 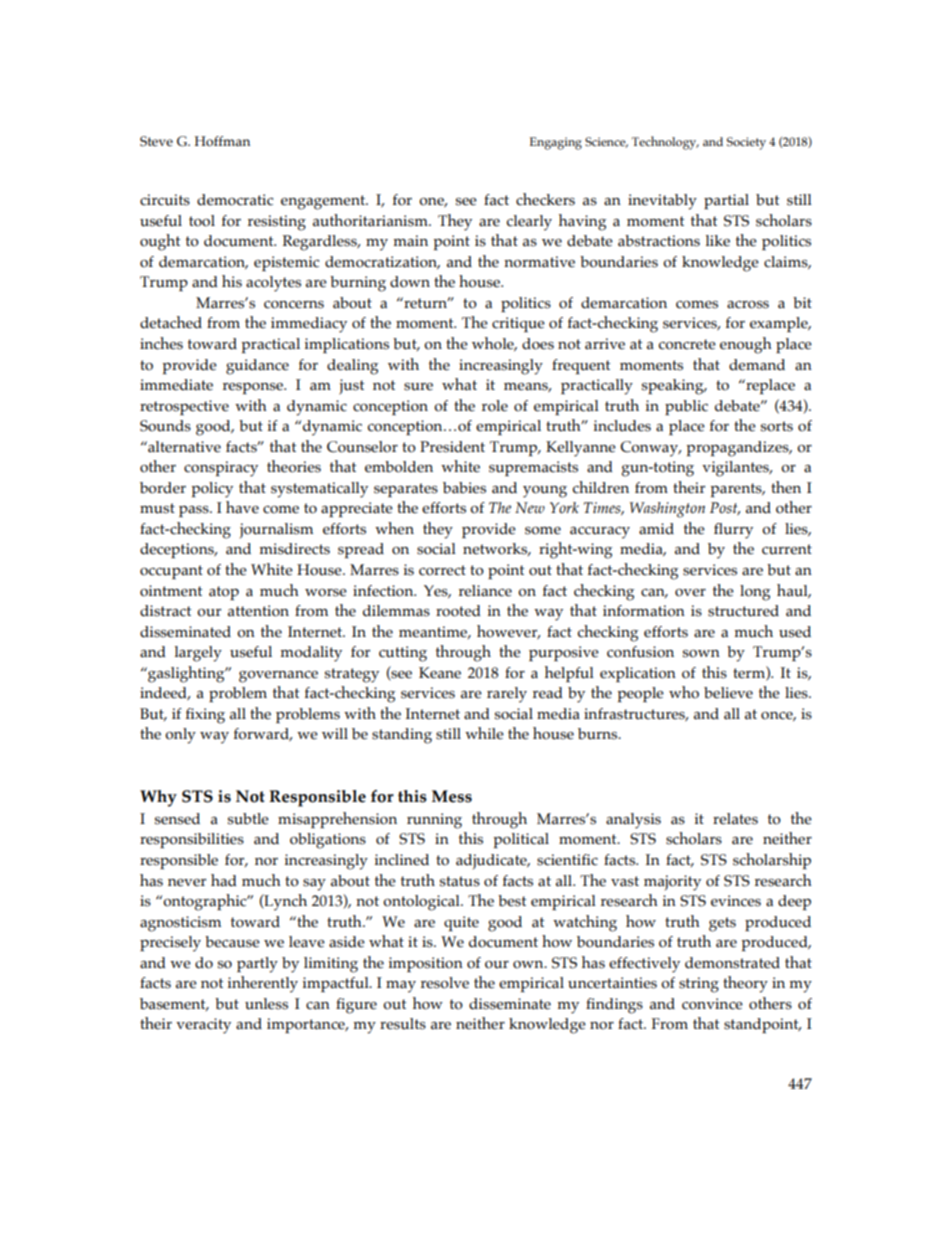 I want to click on believe, so click(x=728, y=693).
